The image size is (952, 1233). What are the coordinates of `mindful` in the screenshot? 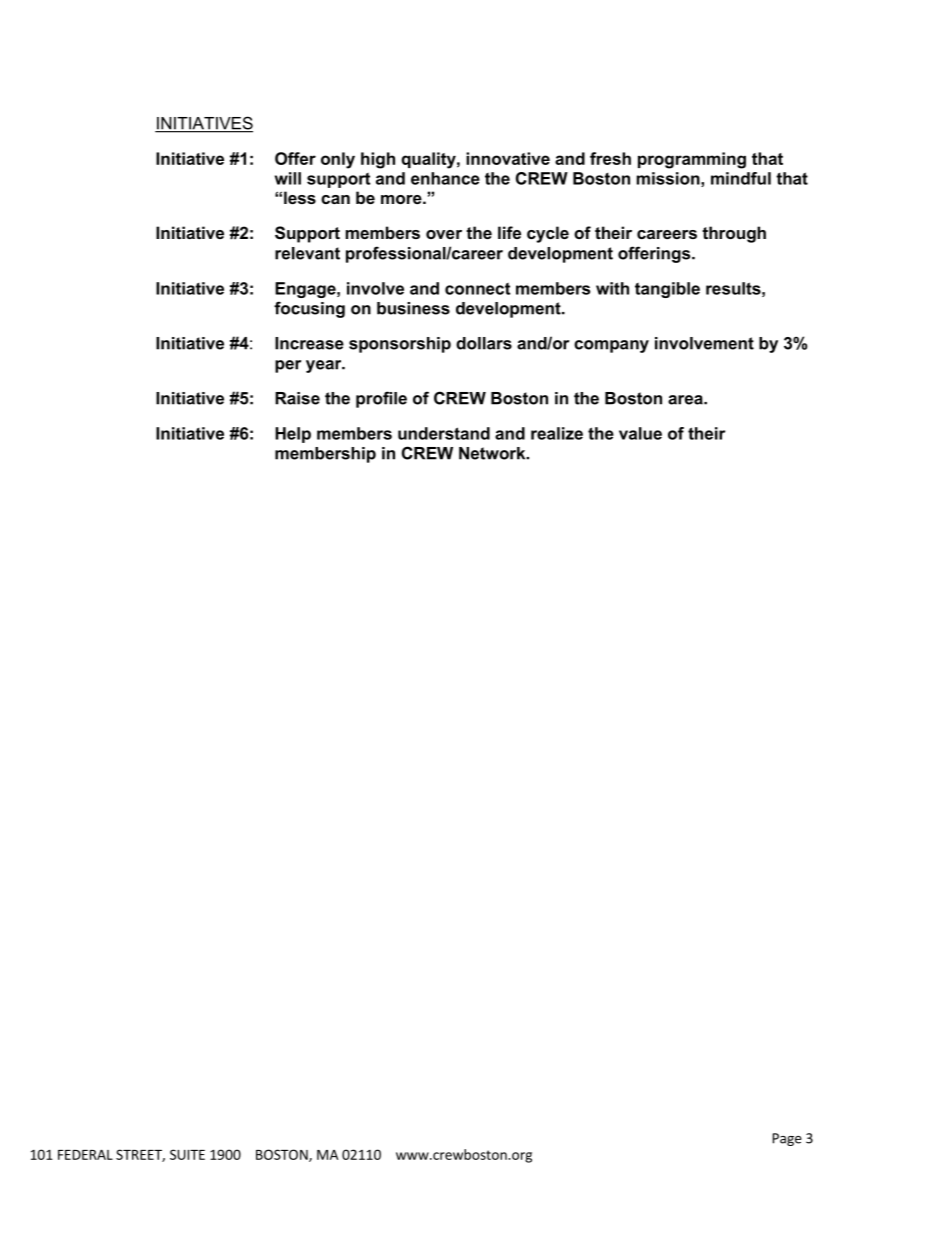 It's located at (741, 178).
